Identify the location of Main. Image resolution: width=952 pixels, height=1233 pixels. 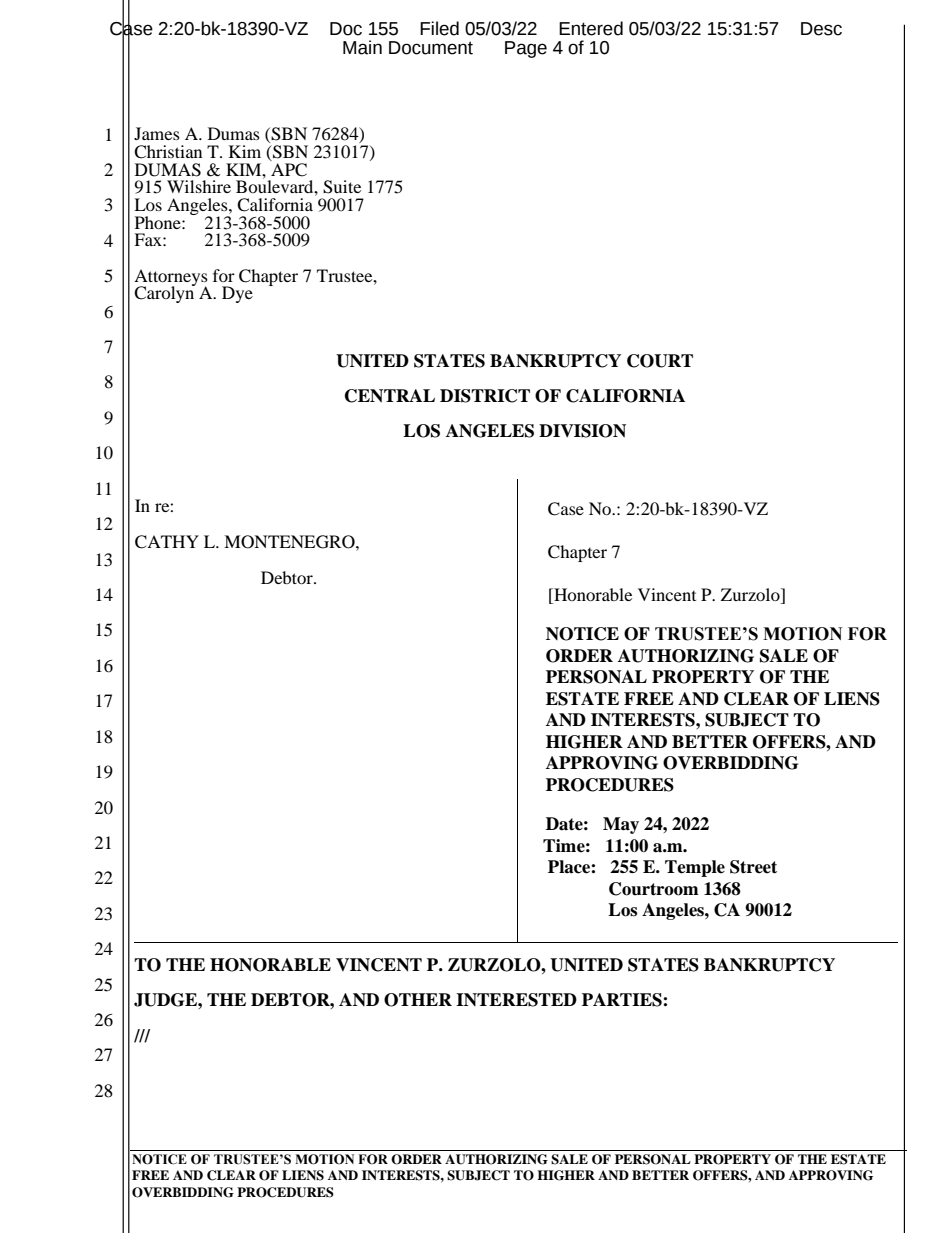
(362, 47).
